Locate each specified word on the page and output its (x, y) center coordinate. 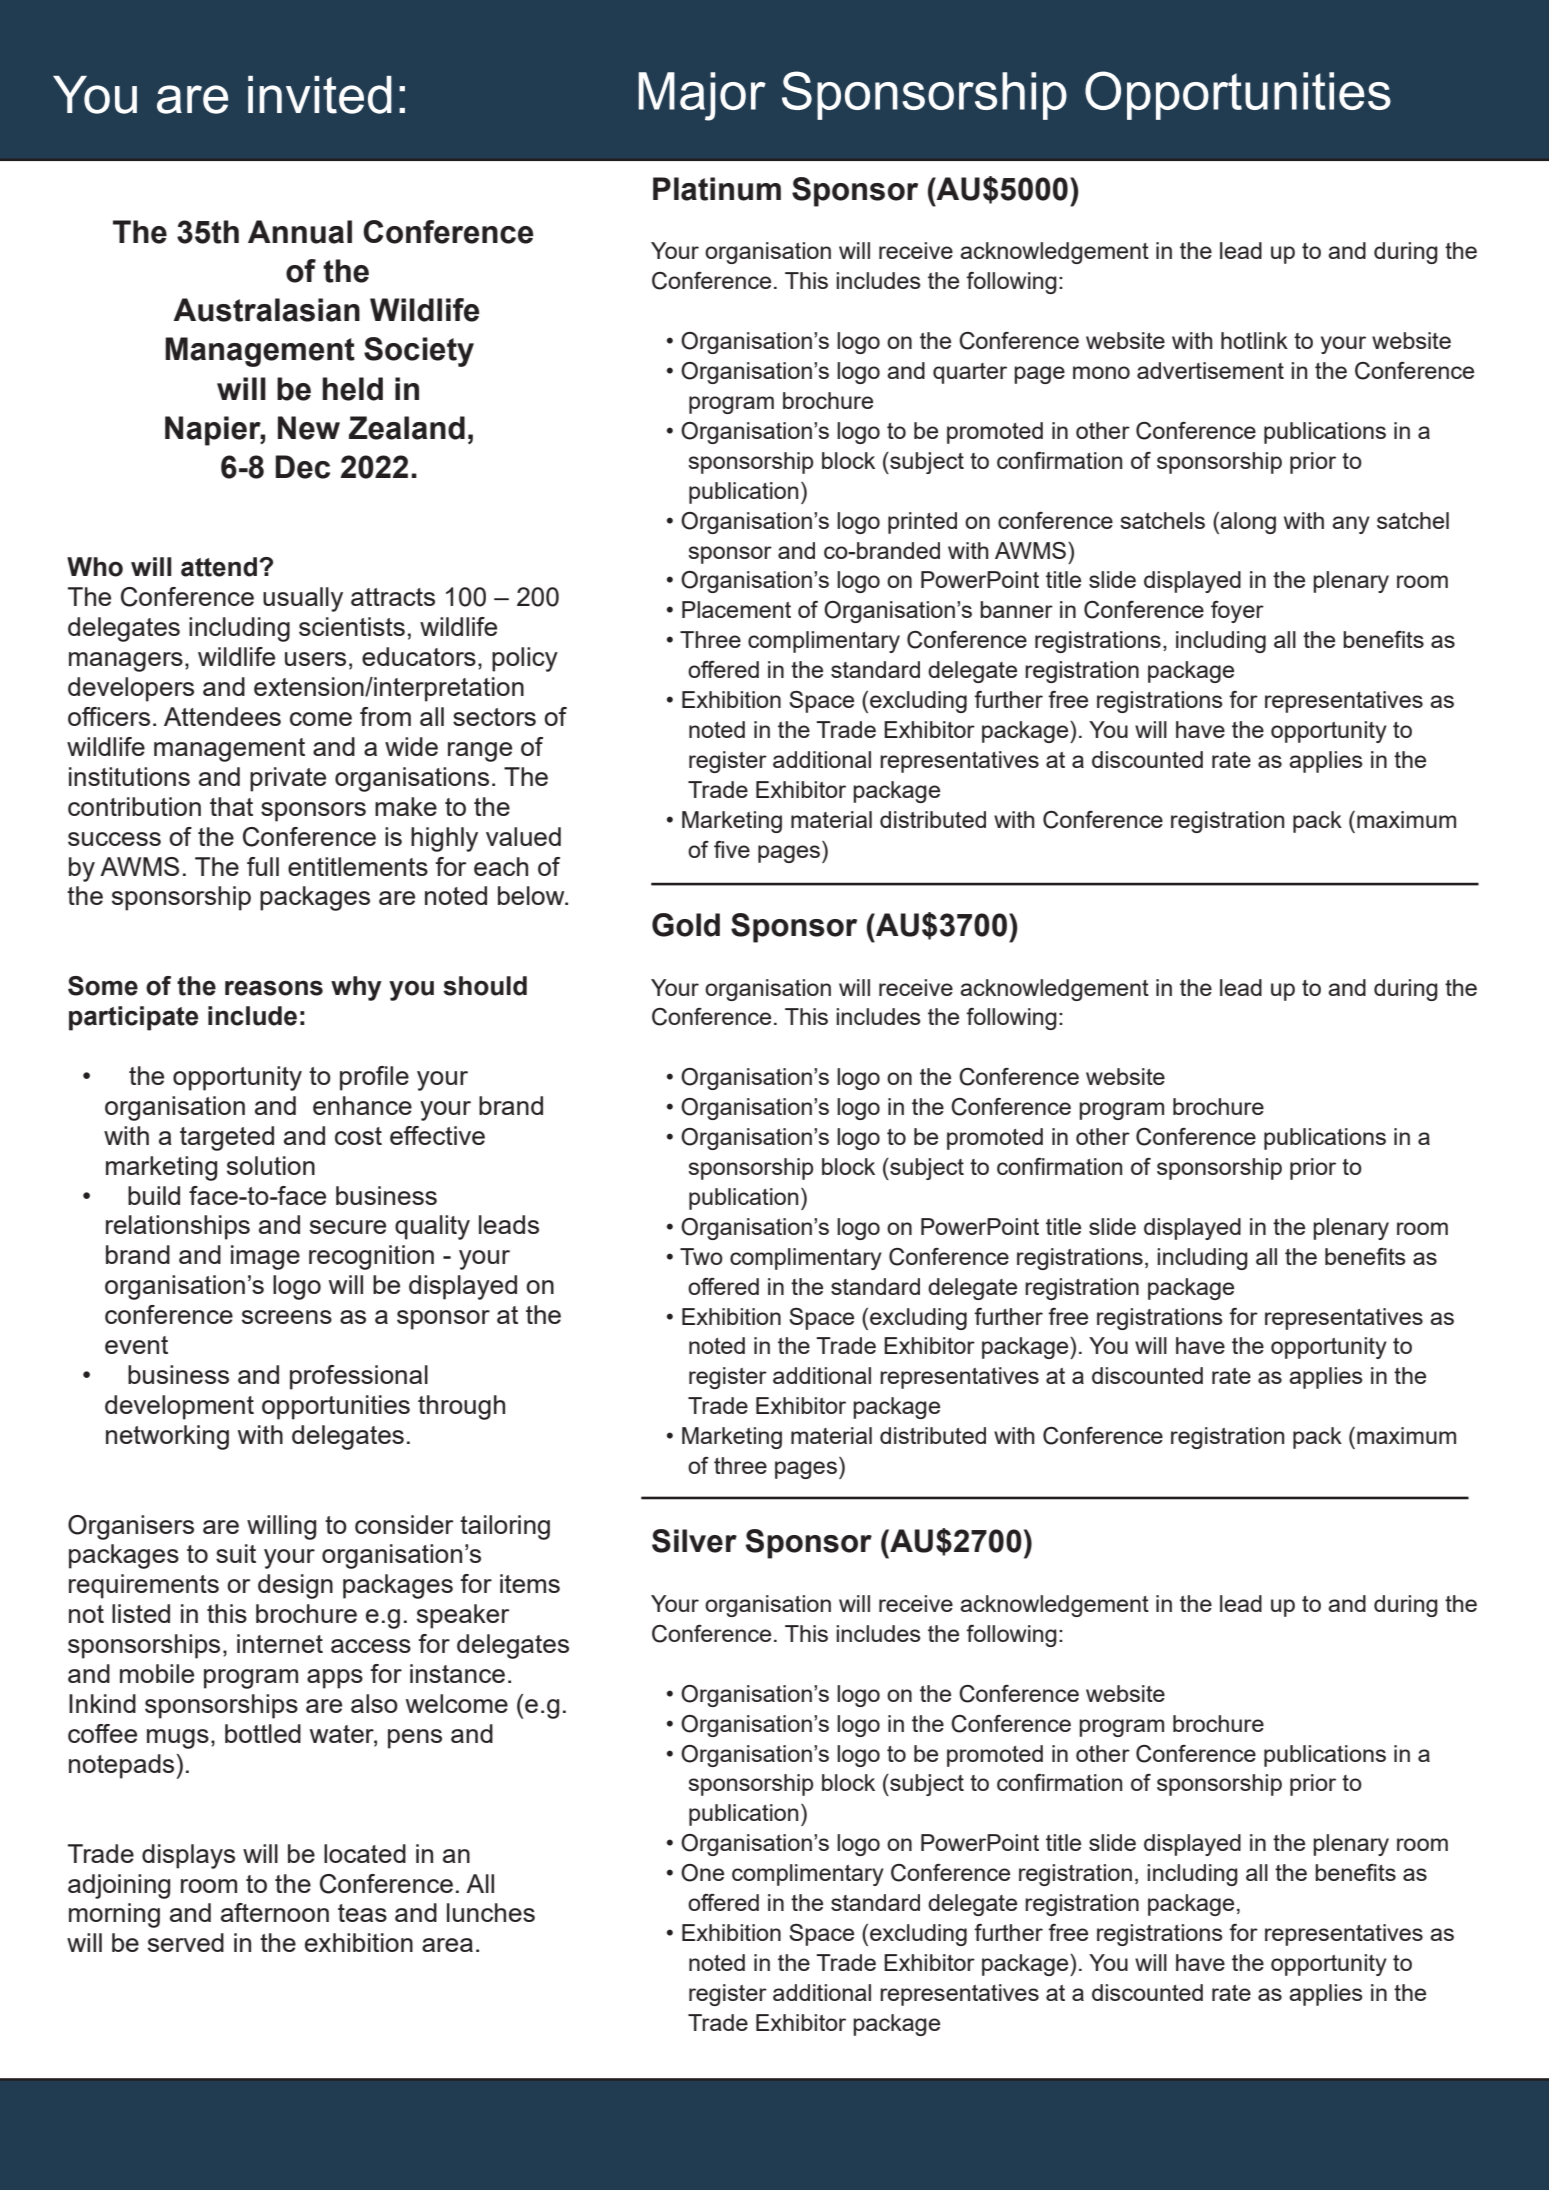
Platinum (717, 189)
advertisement (1210, 370)
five (732, 849)
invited (320, 95)
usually (303, 599)
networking (167, 1437)
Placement (736, 609)
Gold (686, 925)
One (702, 1873)
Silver (694, 1541)
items (530, 1583)
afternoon (275, 1912)
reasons (274, 988)
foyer (1237, 612)
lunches (491, 1912)
